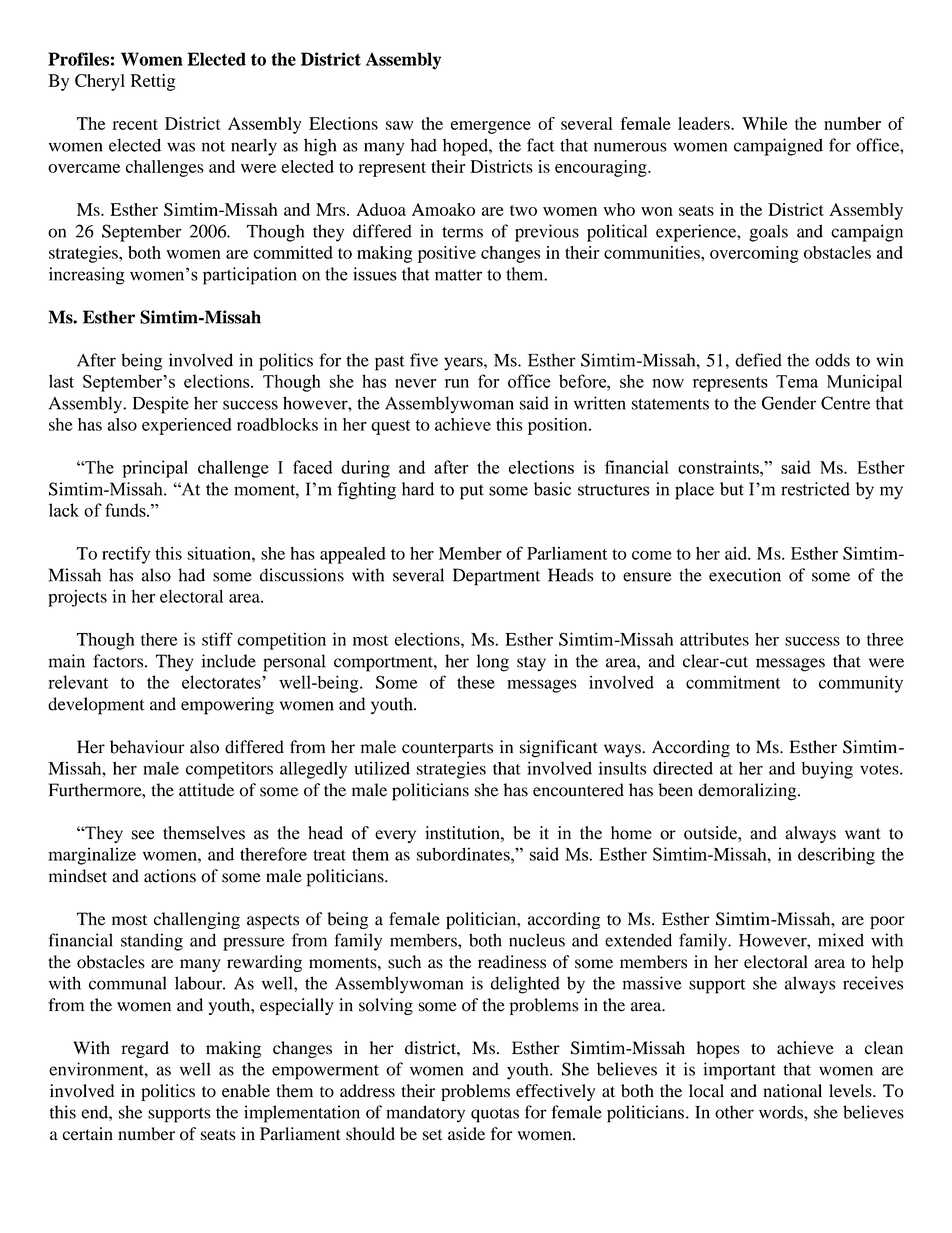 The height and width of the image is (1233, 952). I want to click on Gender, so click(789, 403).
